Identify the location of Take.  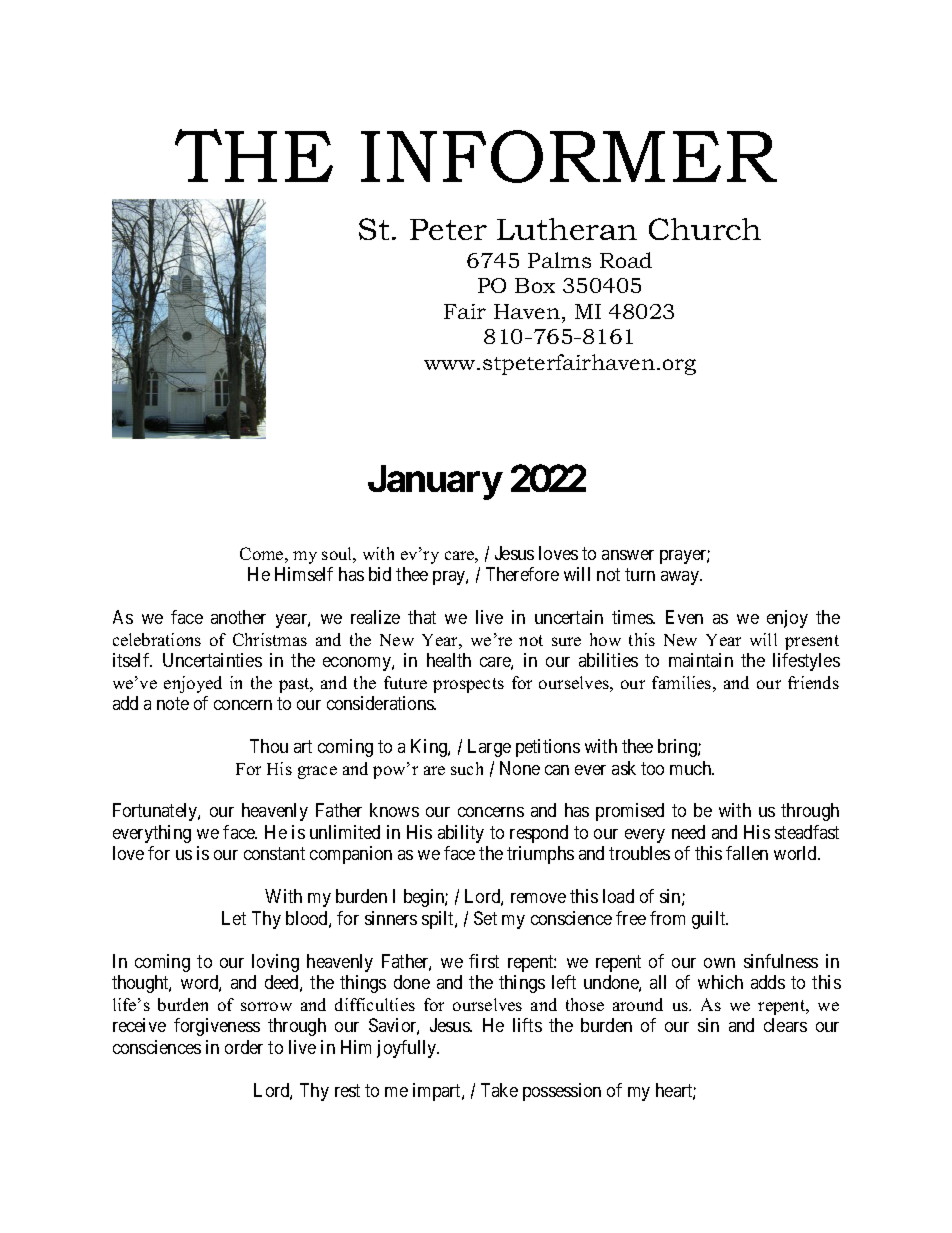
(499, 1090).
